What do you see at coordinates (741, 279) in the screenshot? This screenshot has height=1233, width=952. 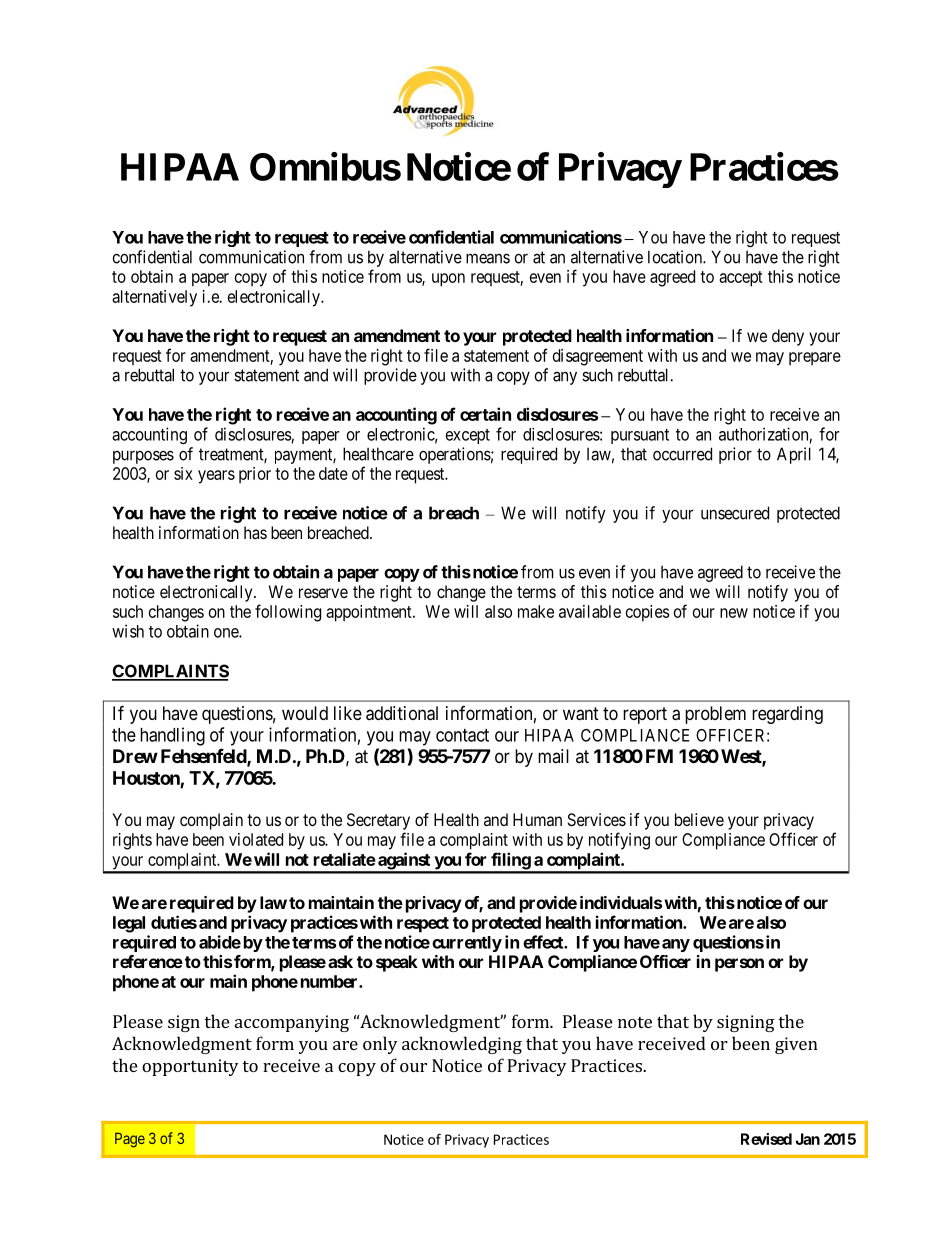 I see `accept` at bounding box center [741, 279].
